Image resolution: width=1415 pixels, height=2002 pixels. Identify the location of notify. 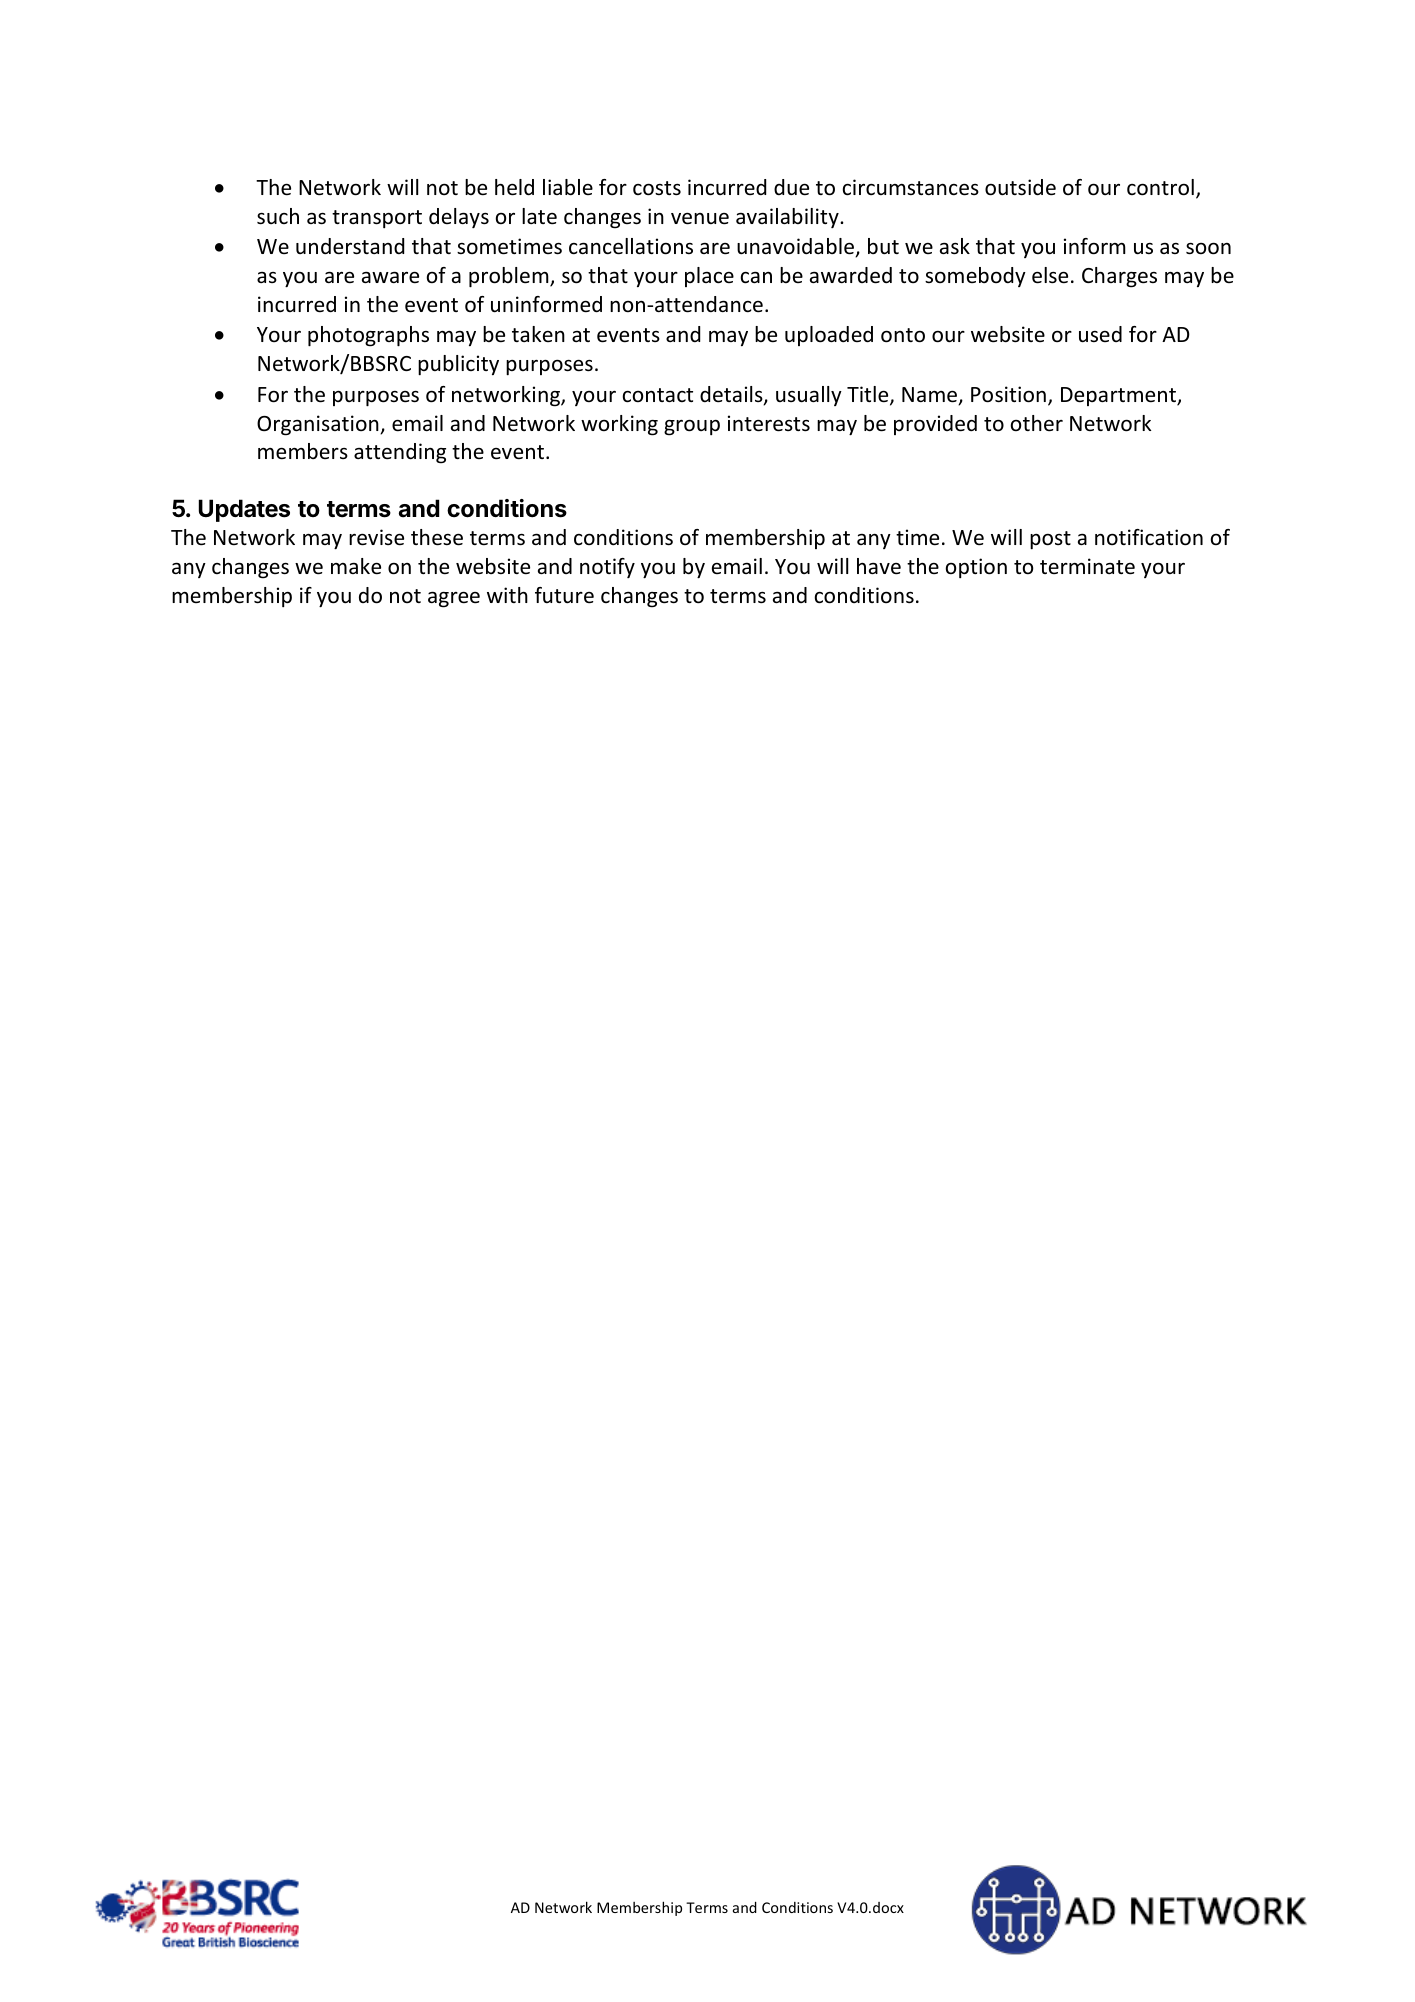
(607, 568).
